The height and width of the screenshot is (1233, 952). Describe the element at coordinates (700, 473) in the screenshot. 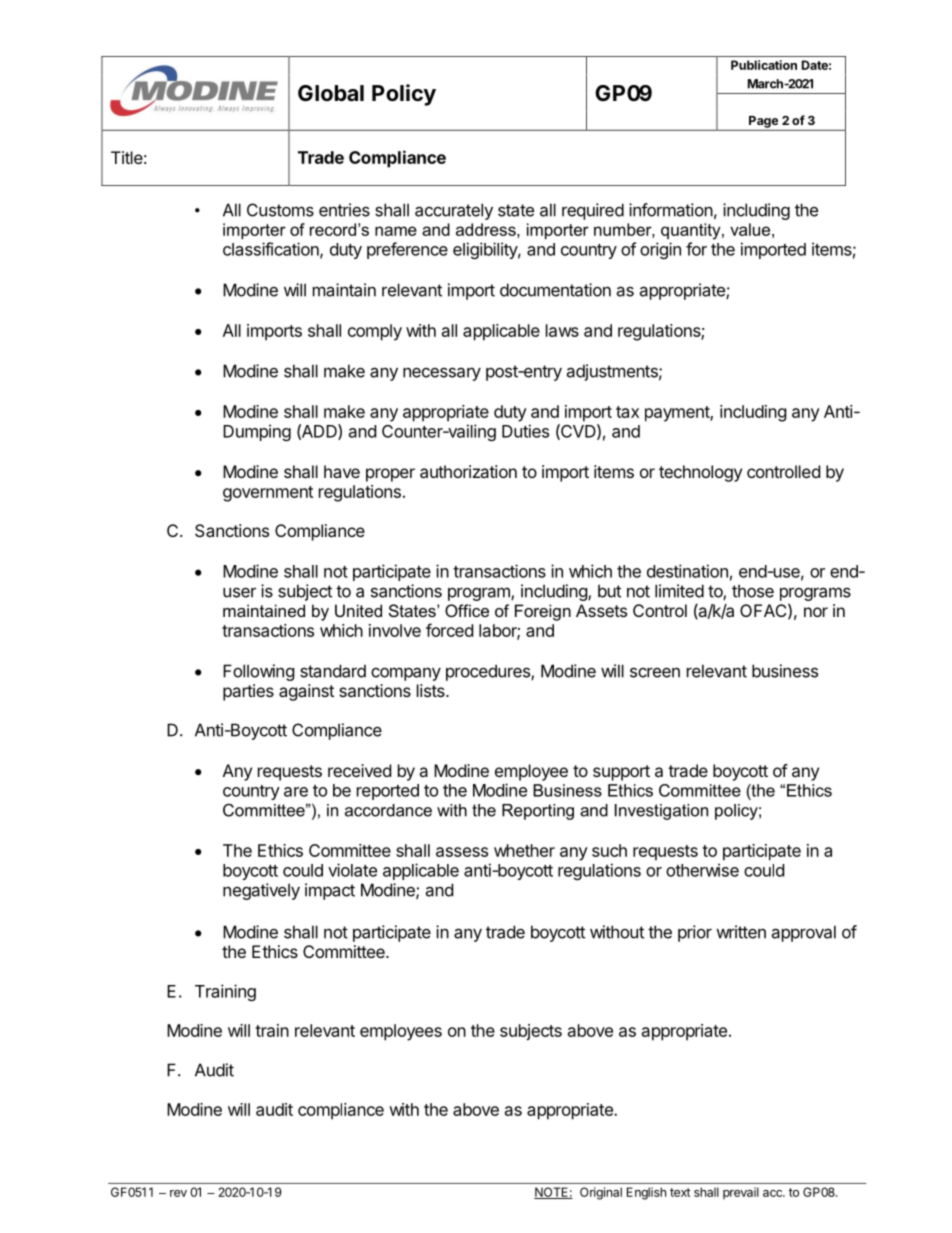

I see `technology` at that location.
